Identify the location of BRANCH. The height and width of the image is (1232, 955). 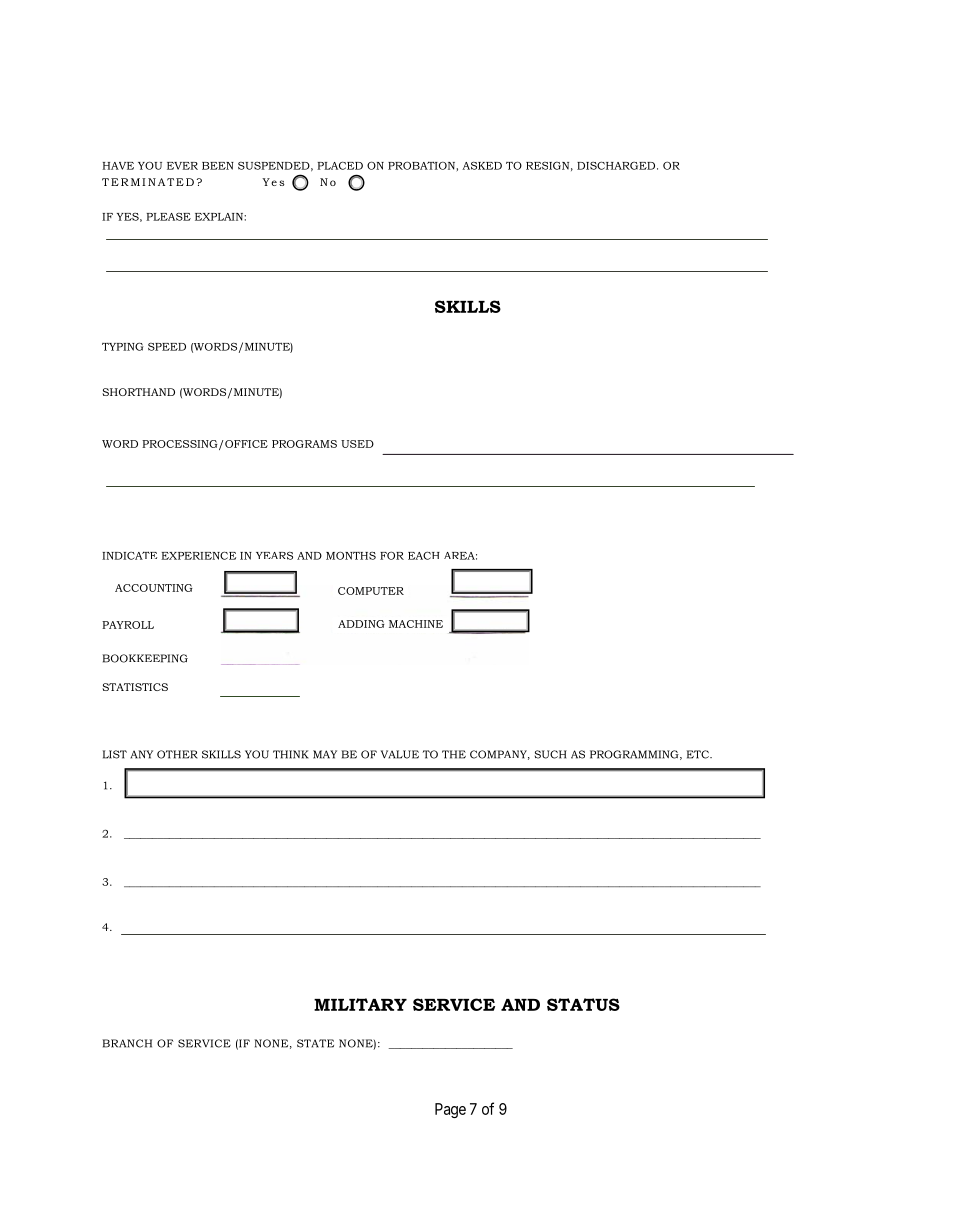
(127, 1043).
